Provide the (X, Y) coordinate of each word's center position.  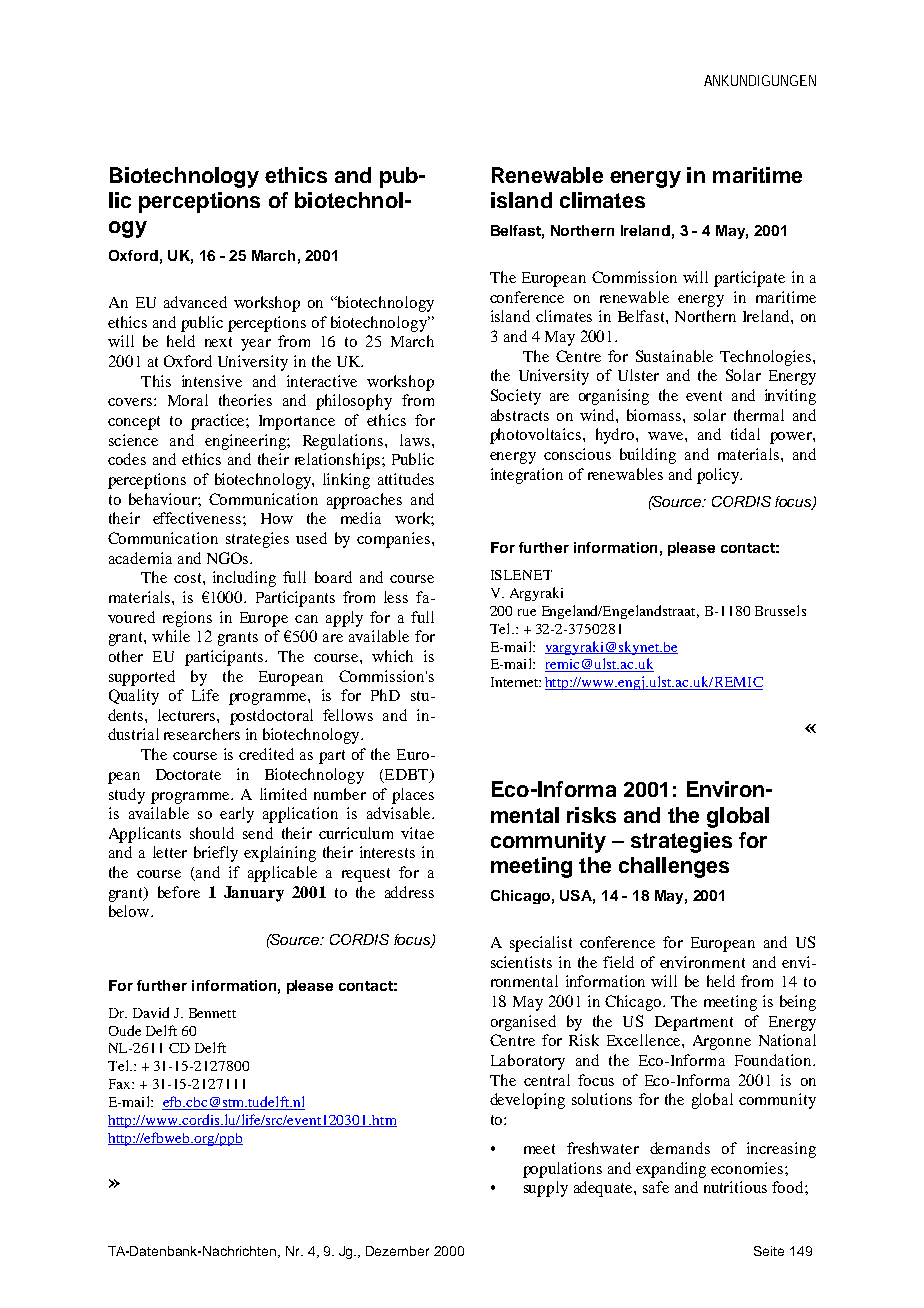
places (413, 796)
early (237, 815)
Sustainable (674, 356)
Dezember (397, 1251)
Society (516, 397)
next (218, 342)
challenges (674, 867)
